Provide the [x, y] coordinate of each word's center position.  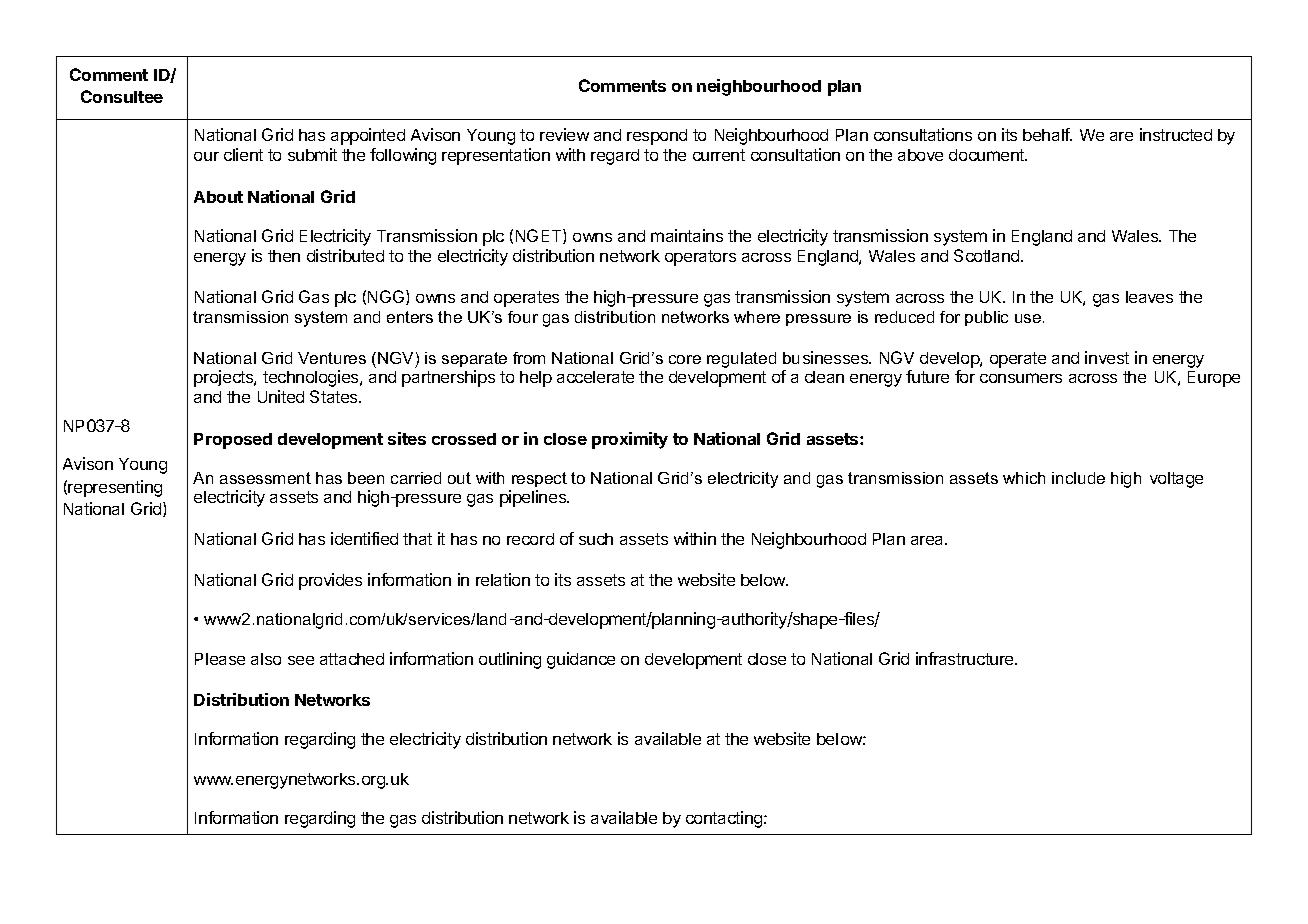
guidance [581, 660]
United [281, 396]
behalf [1047, 134]
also [266, 659]
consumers [1021, 378]
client [243, 154]
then [284, 256]
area [928, 540]
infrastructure [966, 658]
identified [364, 538]
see [301, 660]
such [596, 539]
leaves [1149, 297]
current [719, 155]
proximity [630, 440]
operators [700, 258]
